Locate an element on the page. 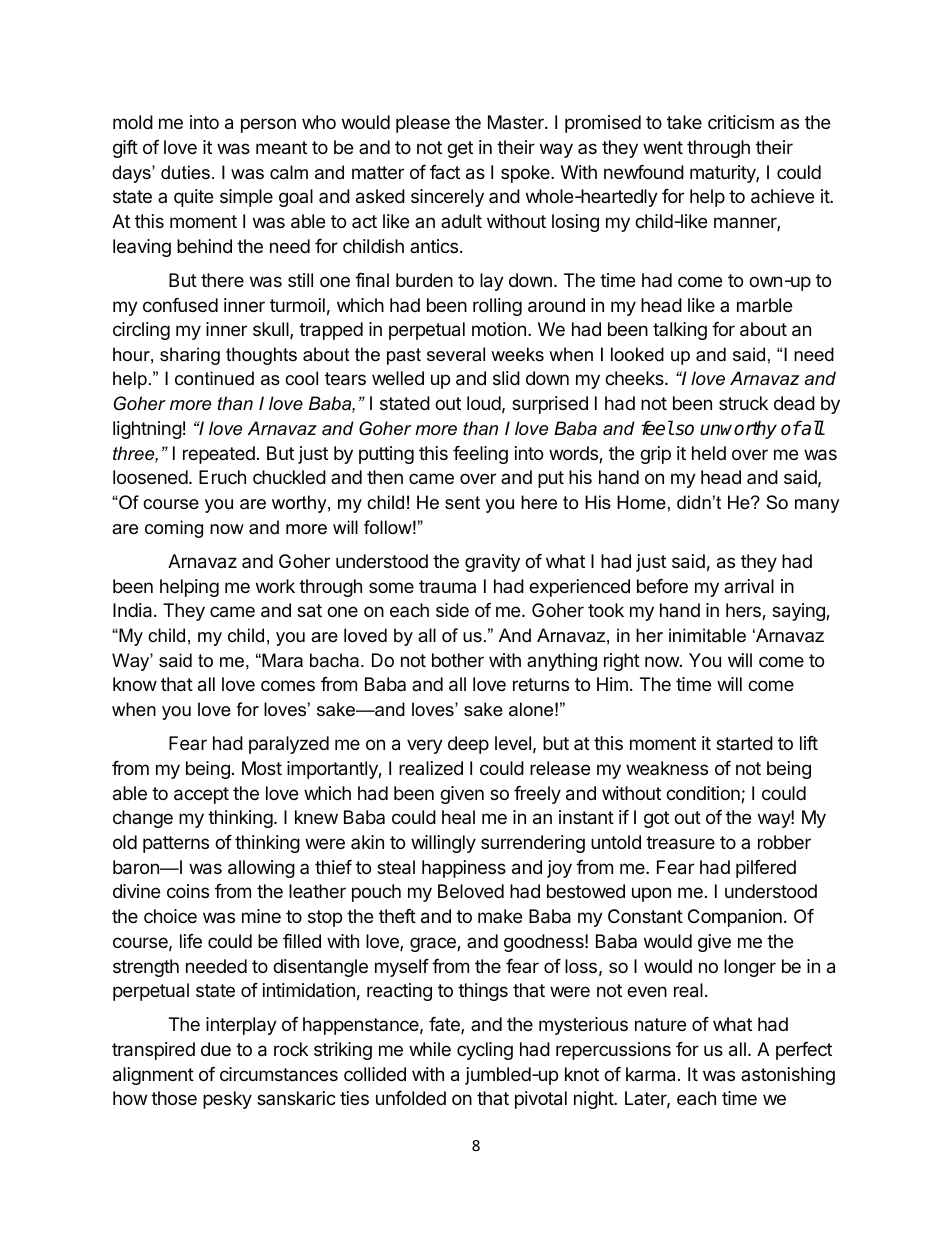 The height and width of the document is (1233, 952). criticism is located at coordinates (741, 122).
